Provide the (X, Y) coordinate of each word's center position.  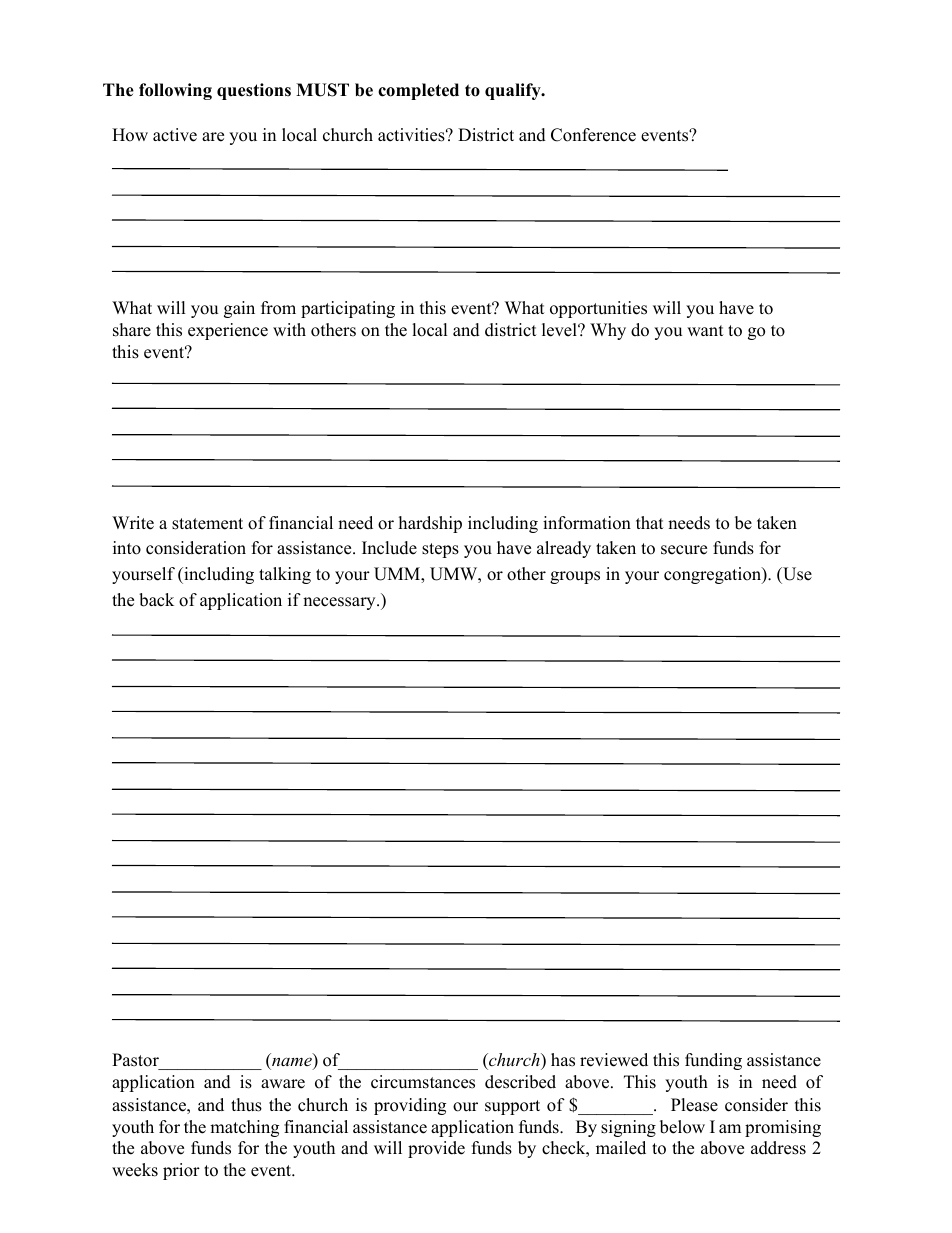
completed (418, 91)
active (175, 135)
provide (436, 1149)
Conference (593, 135)
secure (684, 550)
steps (440, 550)
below (682, 1127)
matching (244, 1128)
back (156, 600)
